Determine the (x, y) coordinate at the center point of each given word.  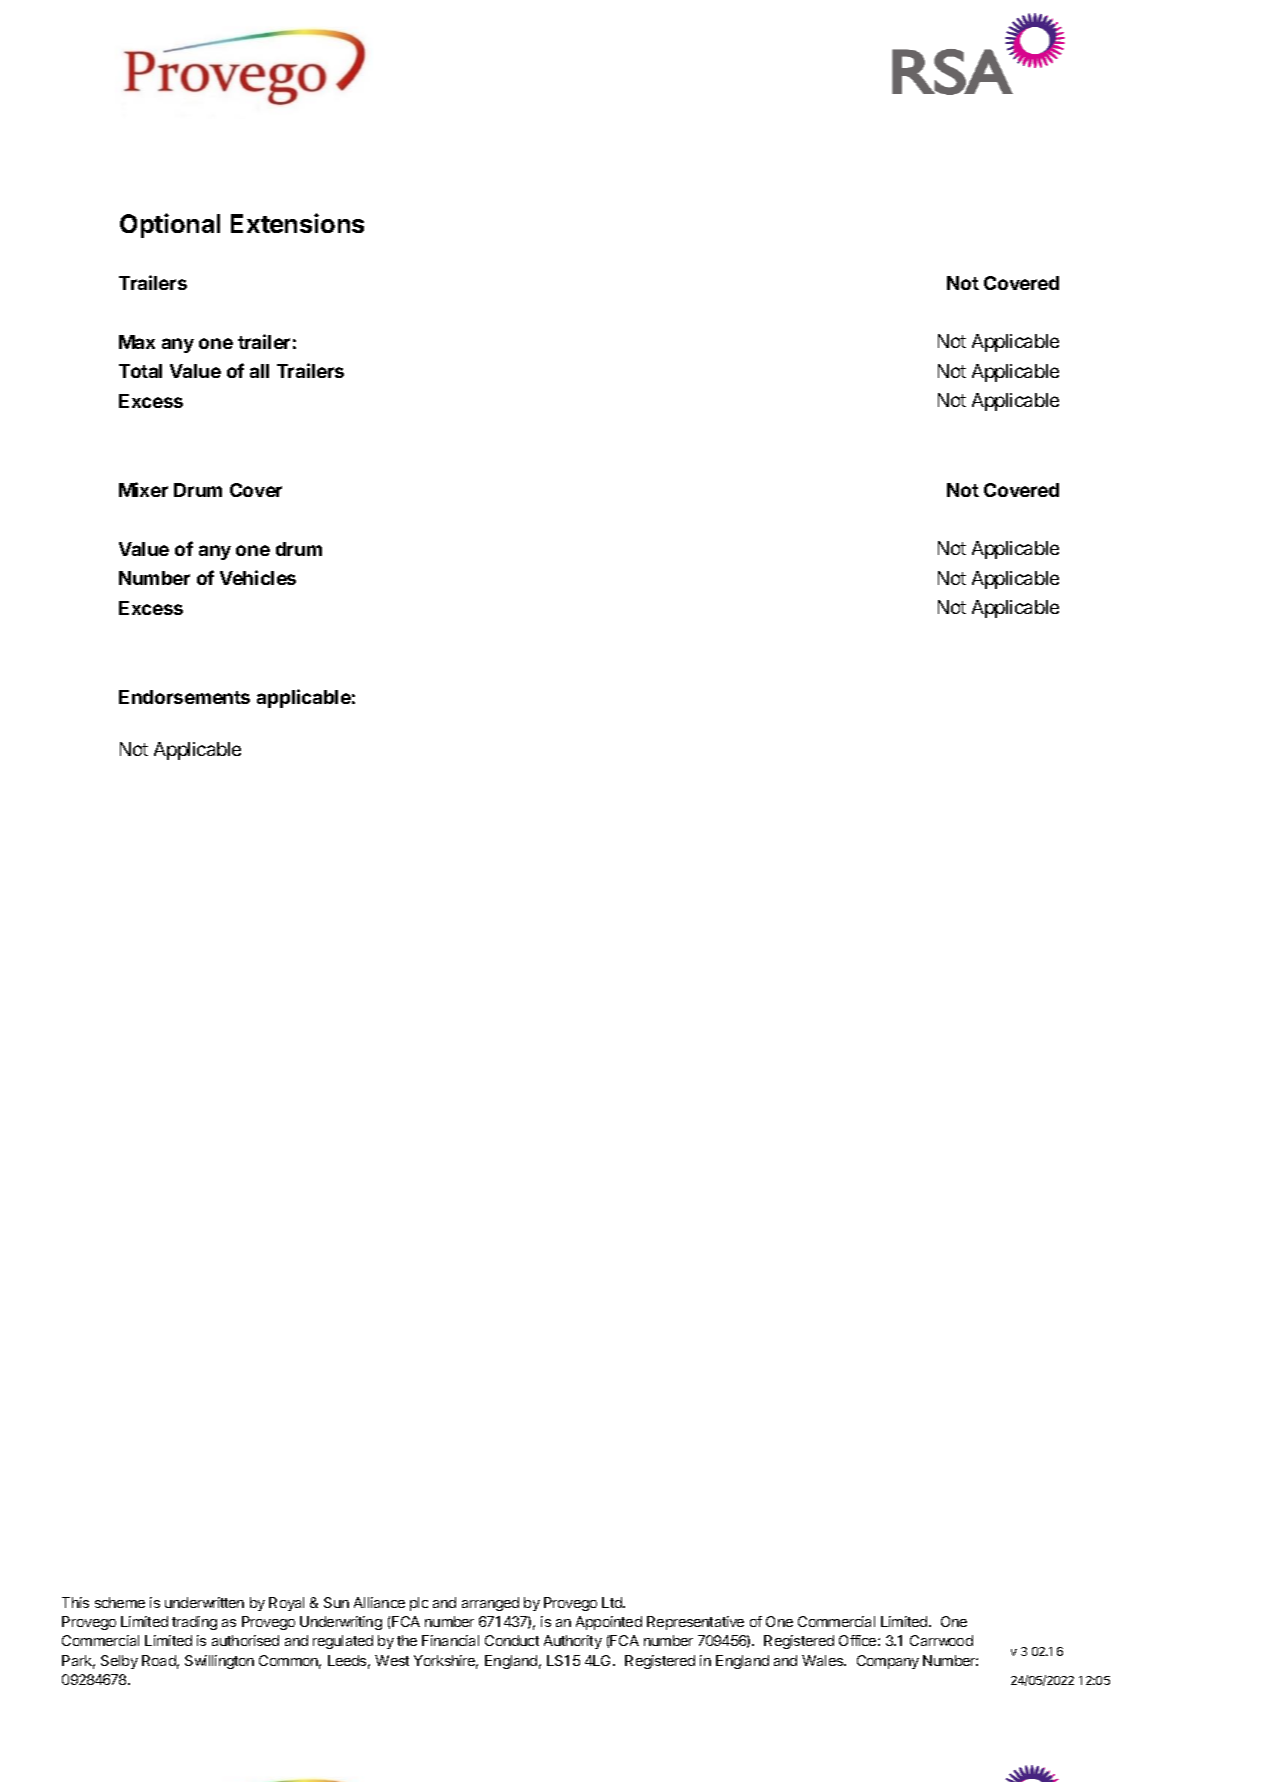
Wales (824, 1660)
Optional (170, 225)
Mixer (143, 489)
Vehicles (258, 577)
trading (194, 1623)
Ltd (613, 1602)
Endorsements (184, 697)
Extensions (297, 223)
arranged (490, 1604)
